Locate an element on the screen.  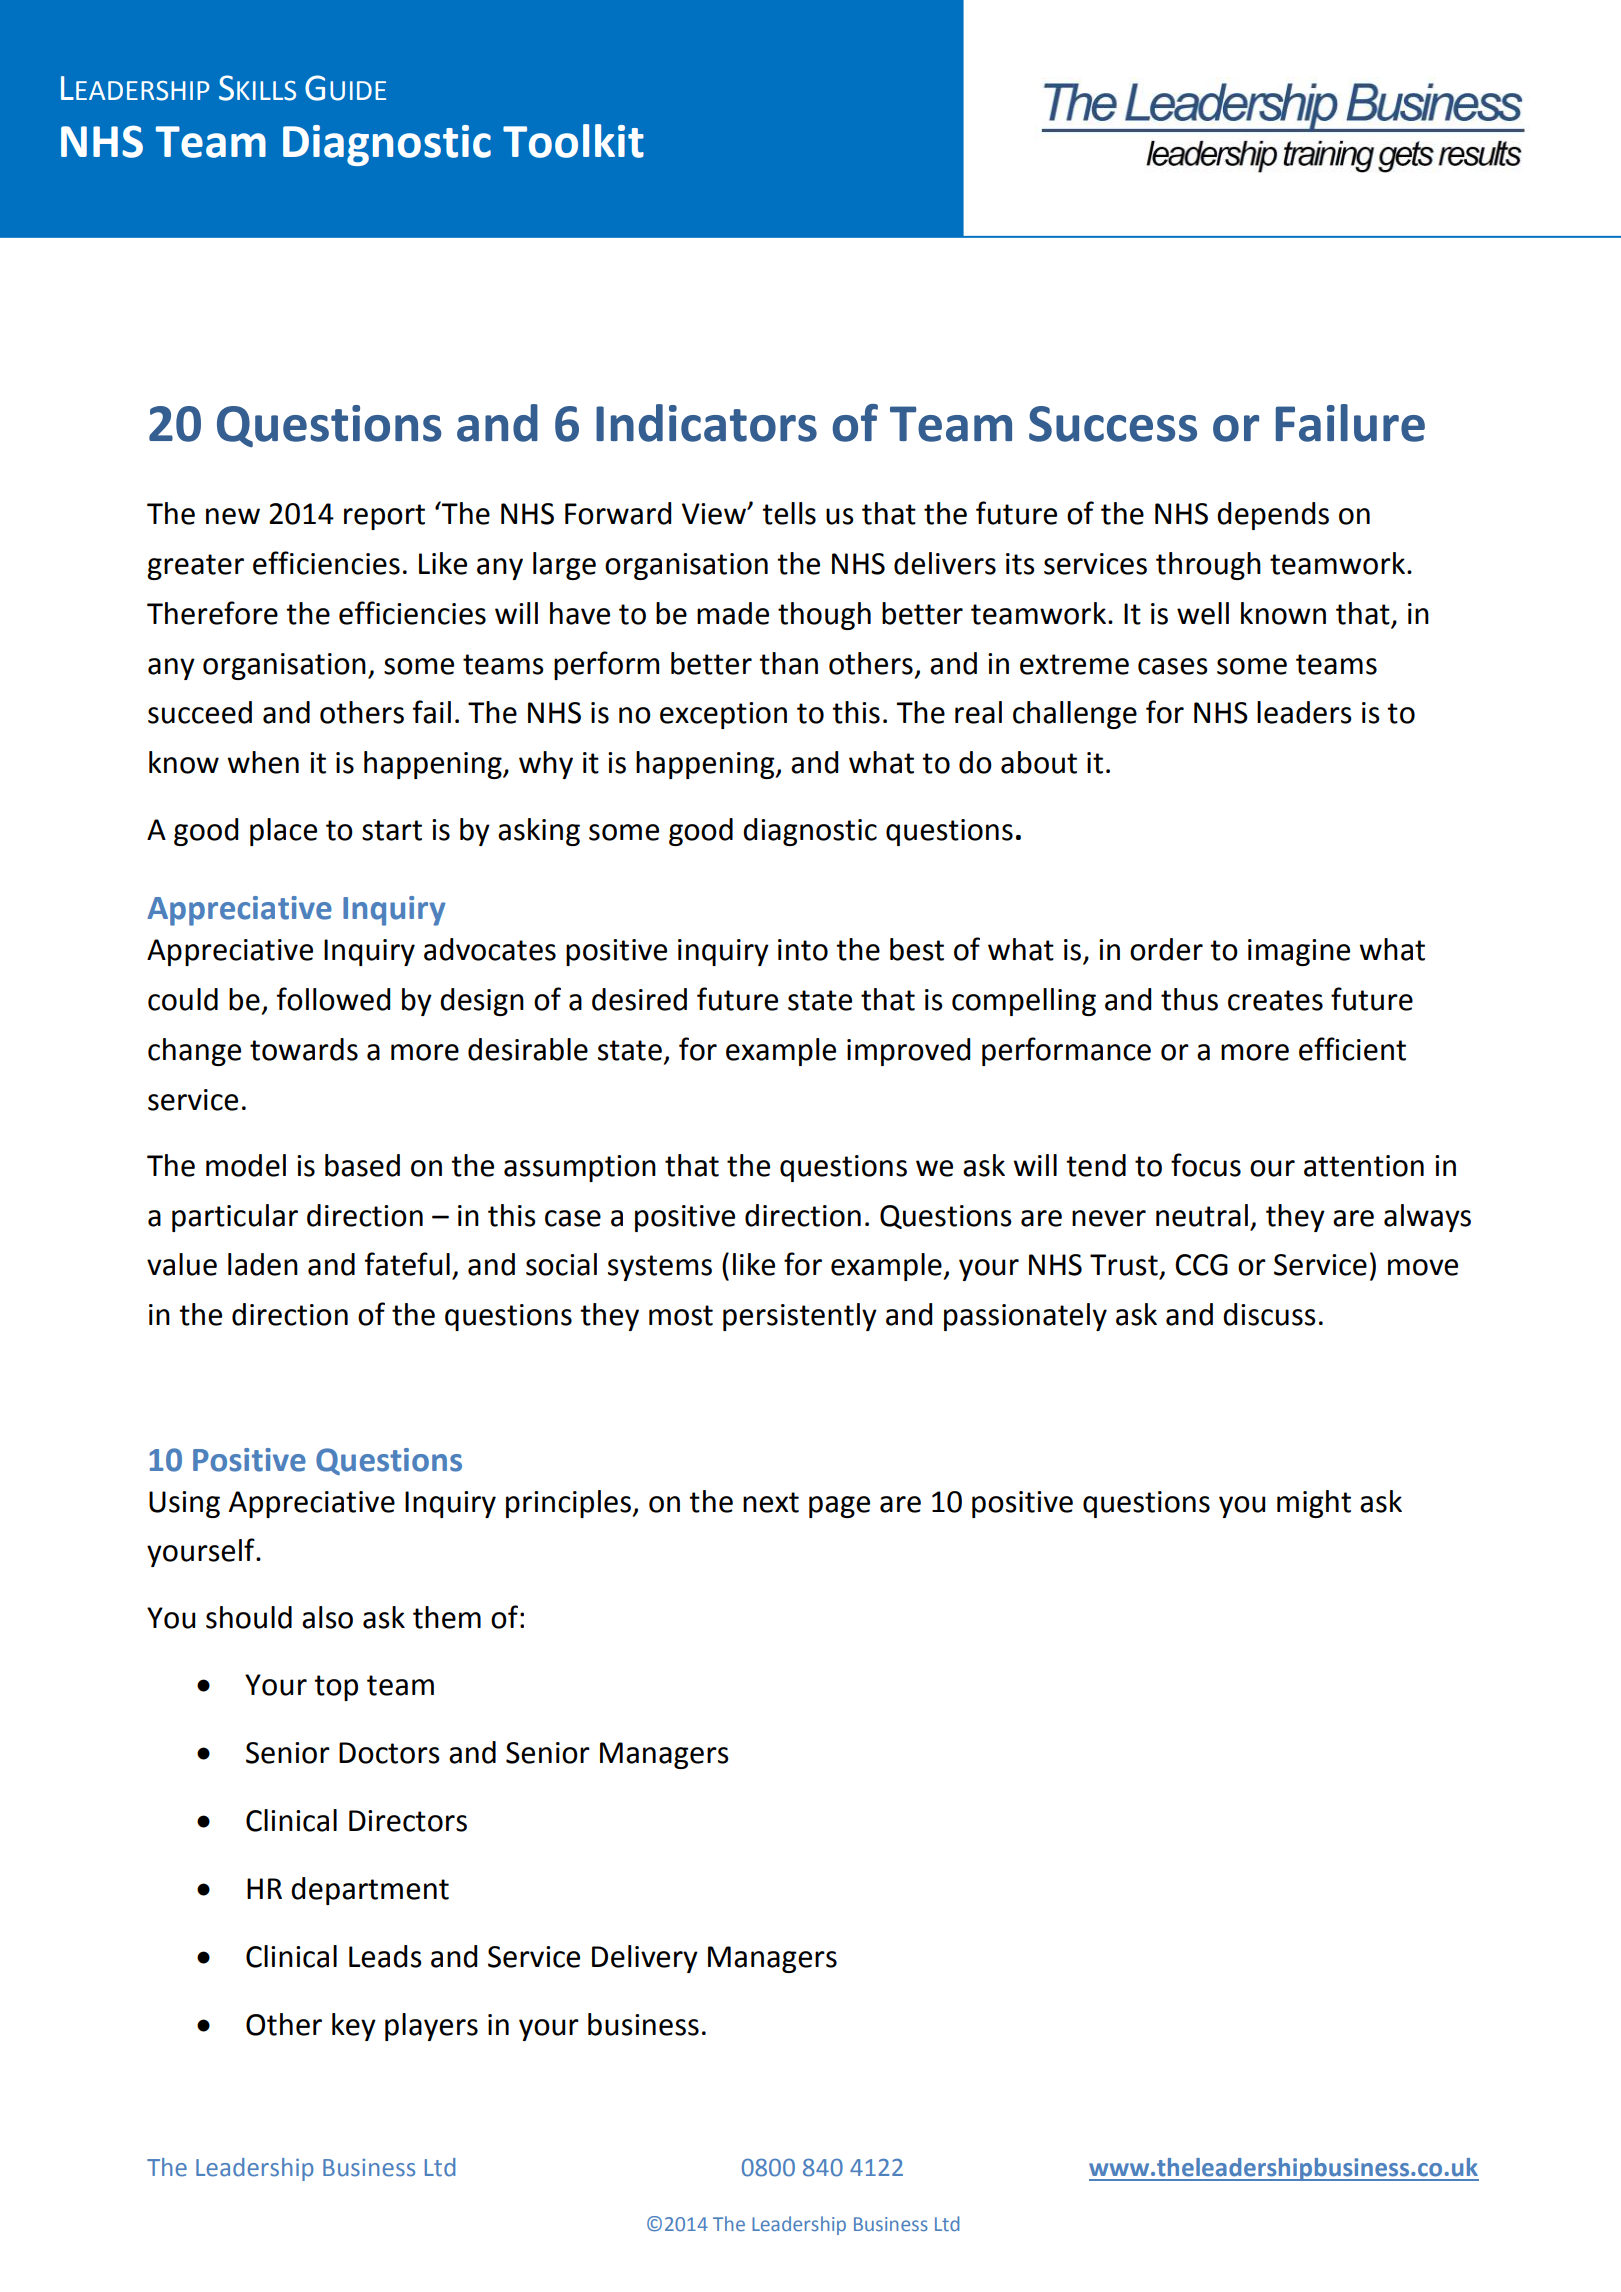
Delivery is located at coordinates (645, 1959).
